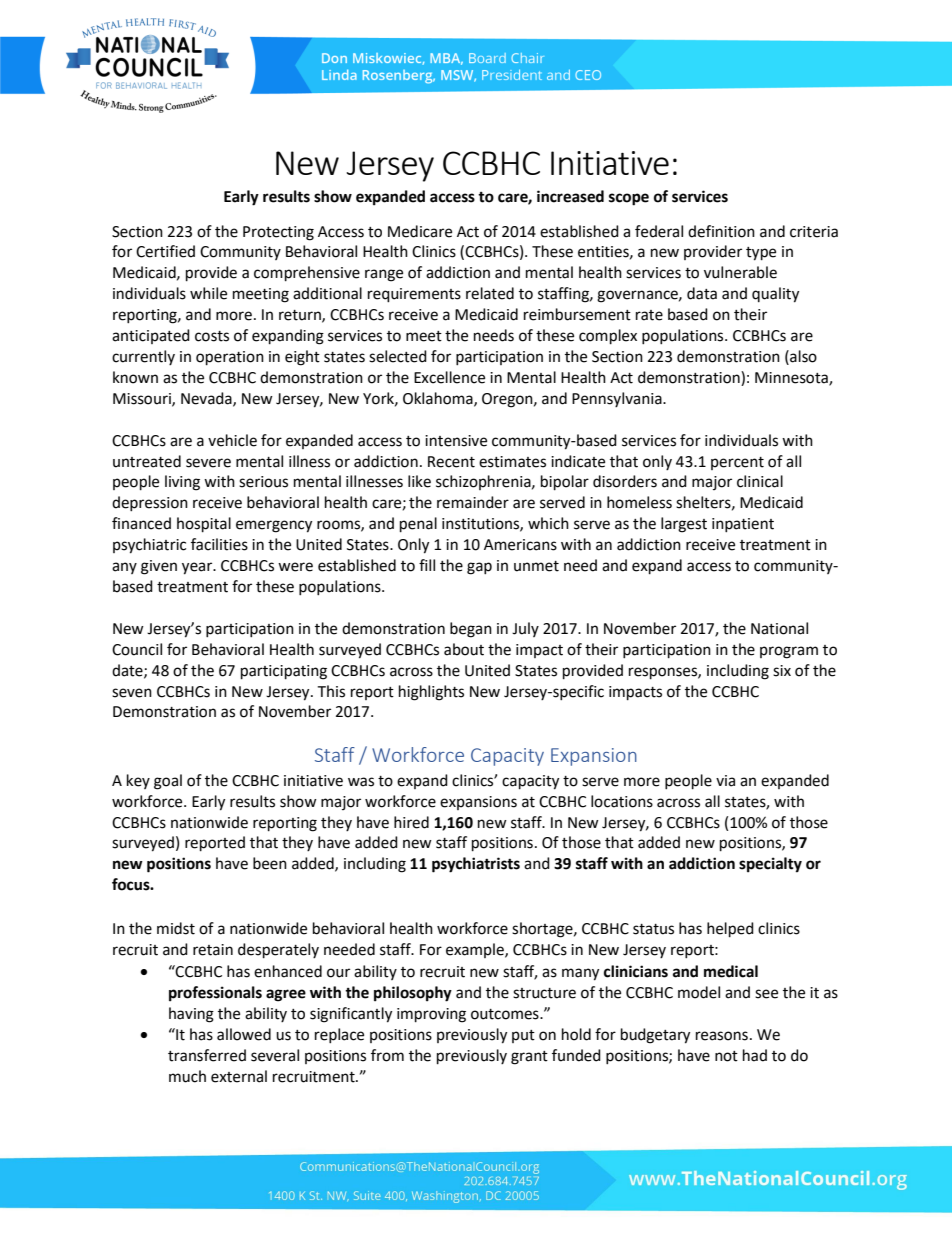  Describe the element at coordinates (523, 1036) in the screenshot. I see `put` at that location.
